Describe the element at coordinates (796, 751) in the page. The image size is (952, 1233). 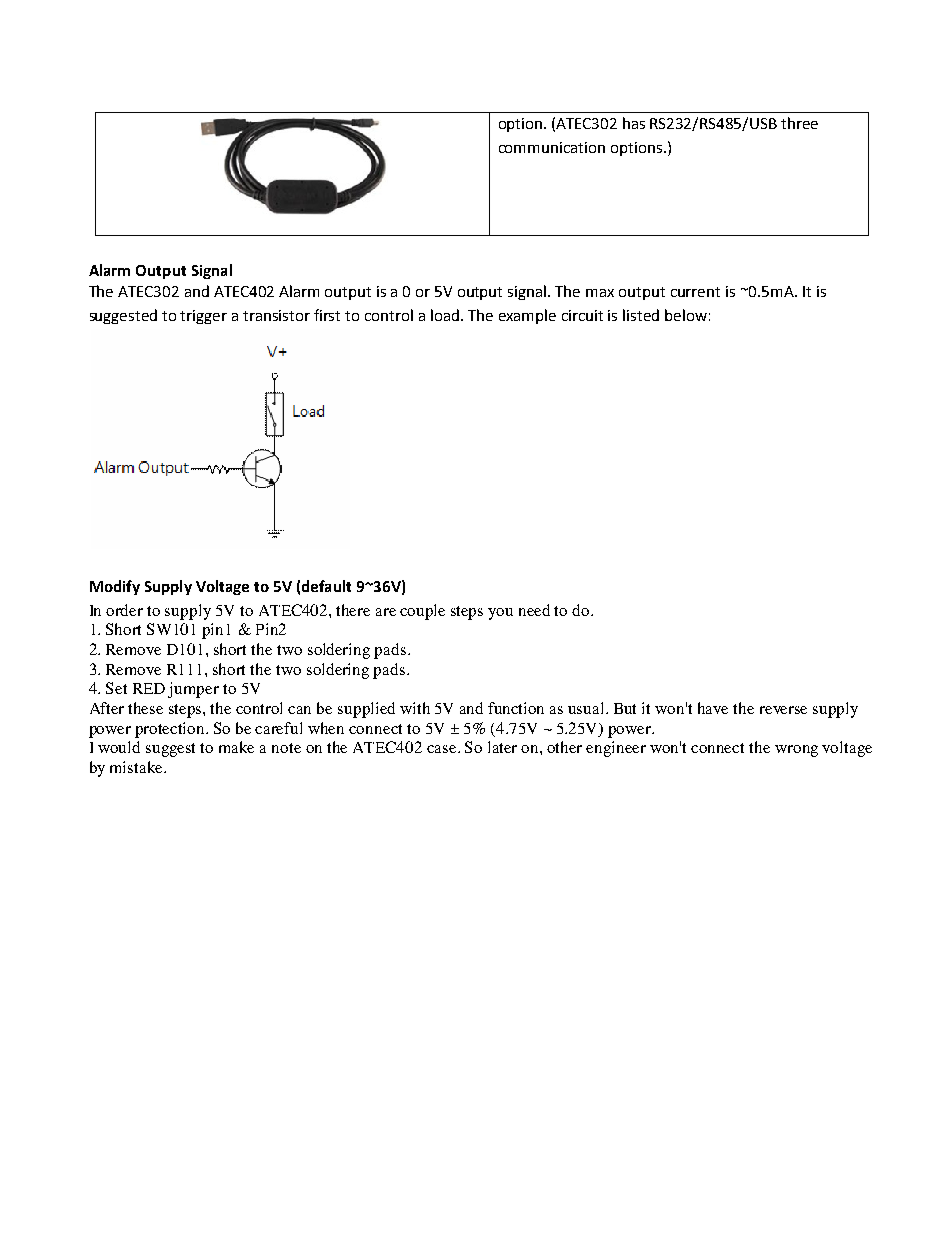
I see `wrong` at that location.
